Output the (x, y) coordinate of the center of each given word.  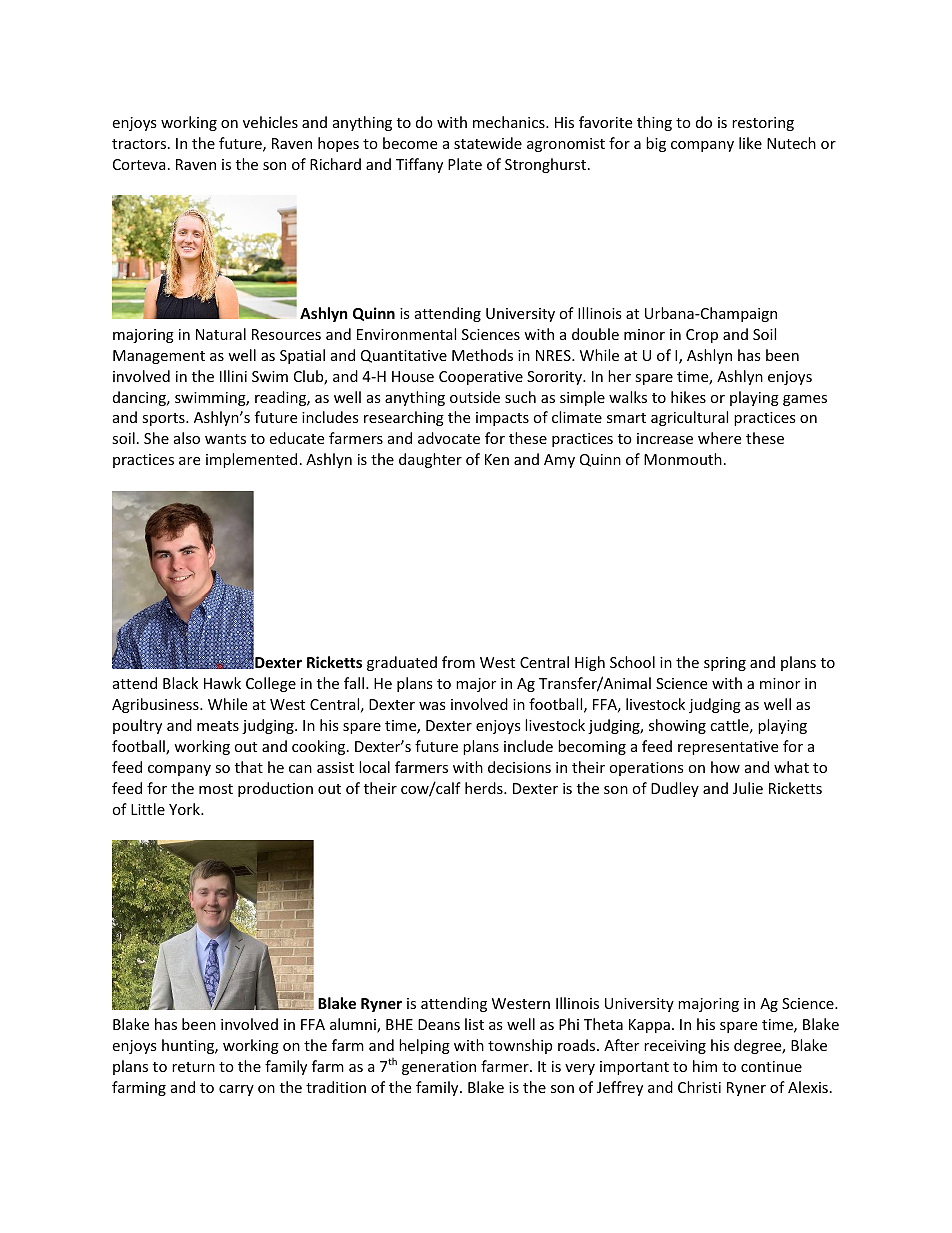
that (249, 767)
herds (485, 788)
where (719, 438)
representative (728, 748)
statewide (488, 143)
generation (439, 1068)
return (193, 1067)
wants (225, 439)
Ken (497, 459)
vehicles (270, 122)
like (750, 143)
